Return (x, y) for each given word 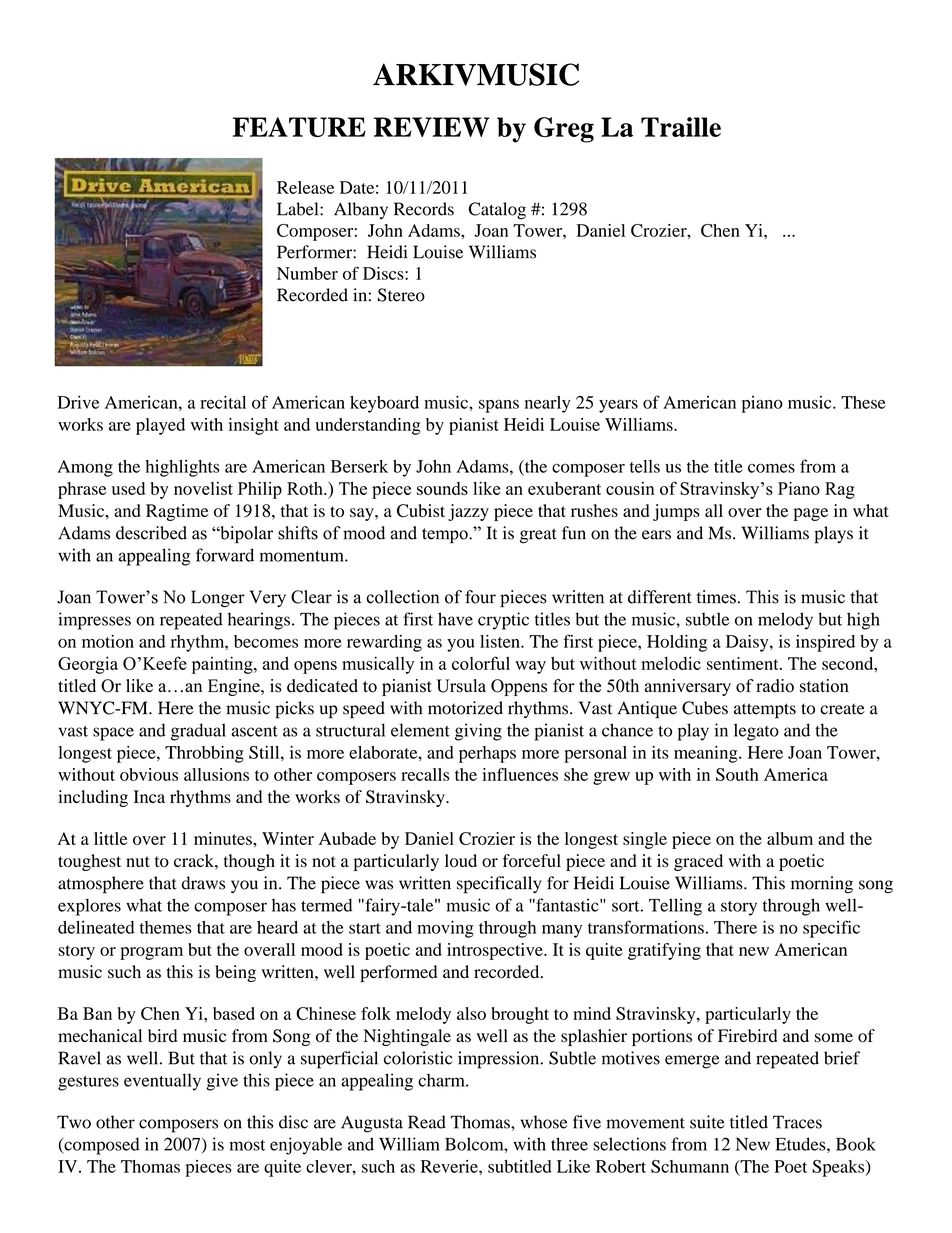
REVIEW (431, 127)
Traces (797, 1122)
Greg (564, 130)
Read (427, 1122)
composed (101, 1146)
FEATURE (299, 127)
